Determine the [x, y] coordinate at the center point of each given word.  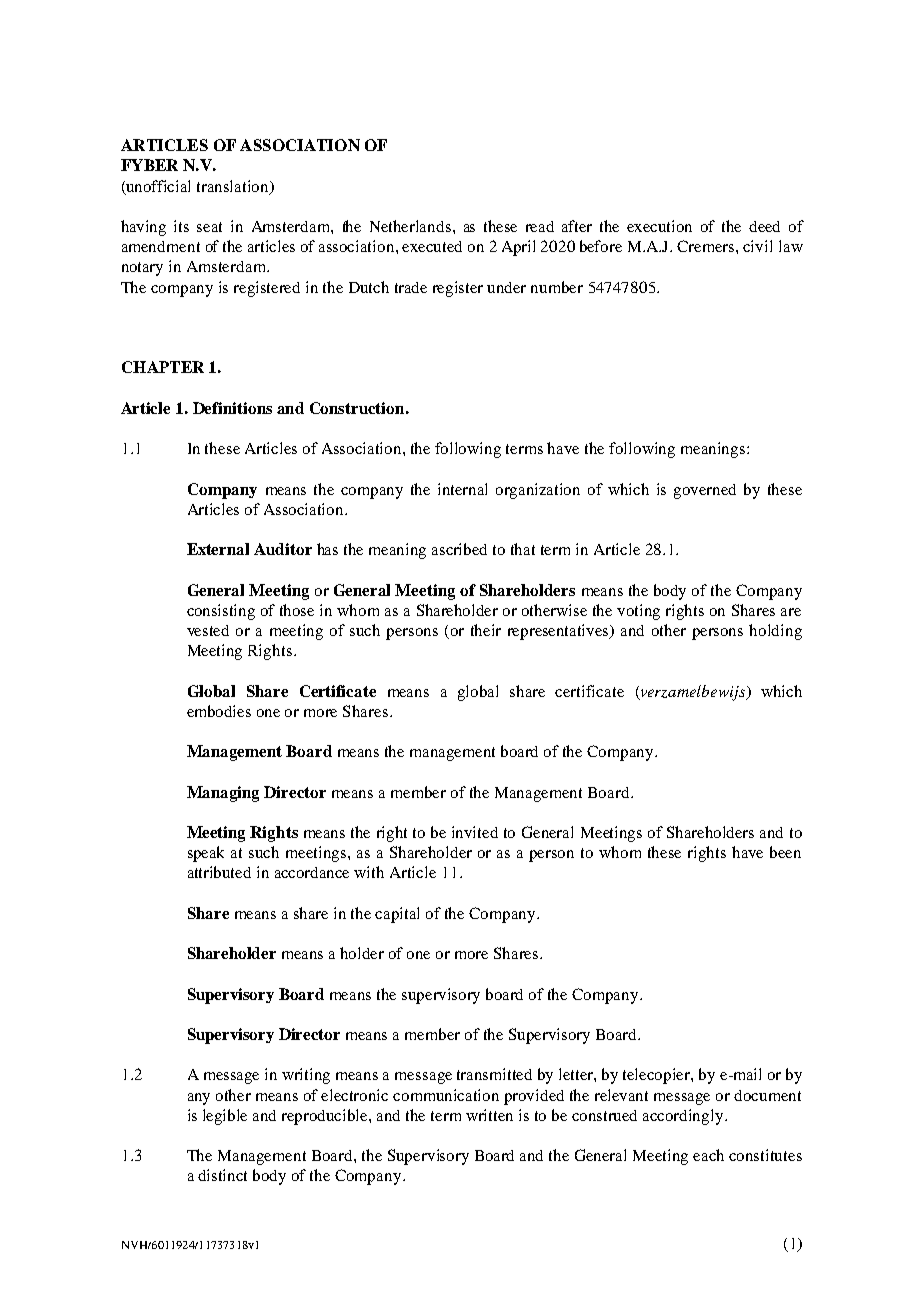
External [218, 549]
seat [209, 227]
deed [764, 226]
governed [705, 491]
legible [225, 1117]
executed [432, 246]
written [489, 1115]
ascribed [459, 549]
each [708, 1155]
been [785, 852]
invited [475, 832]
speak [206, 854]
